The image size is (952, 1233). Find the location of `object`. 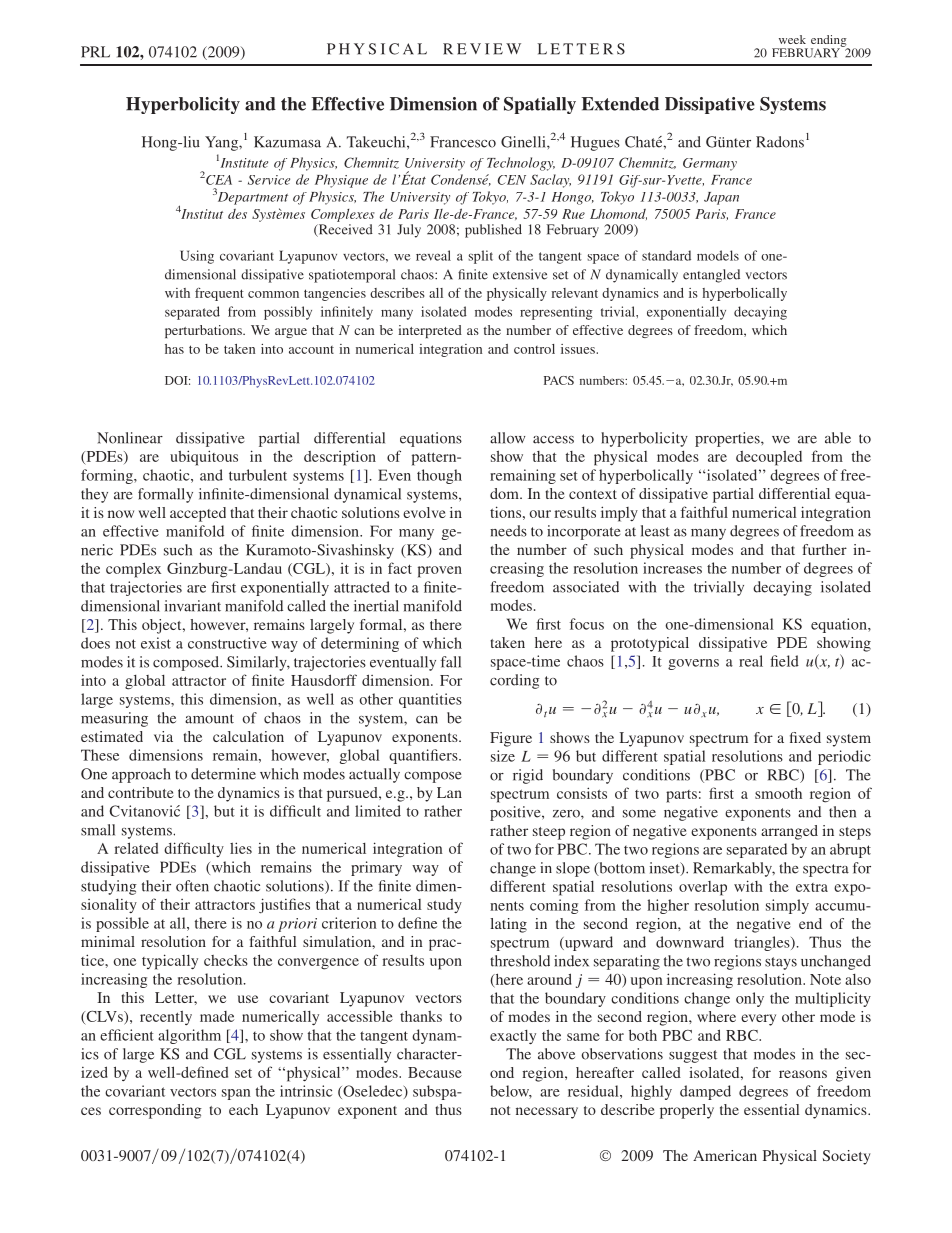

object is located at coordinates (163, 626).
